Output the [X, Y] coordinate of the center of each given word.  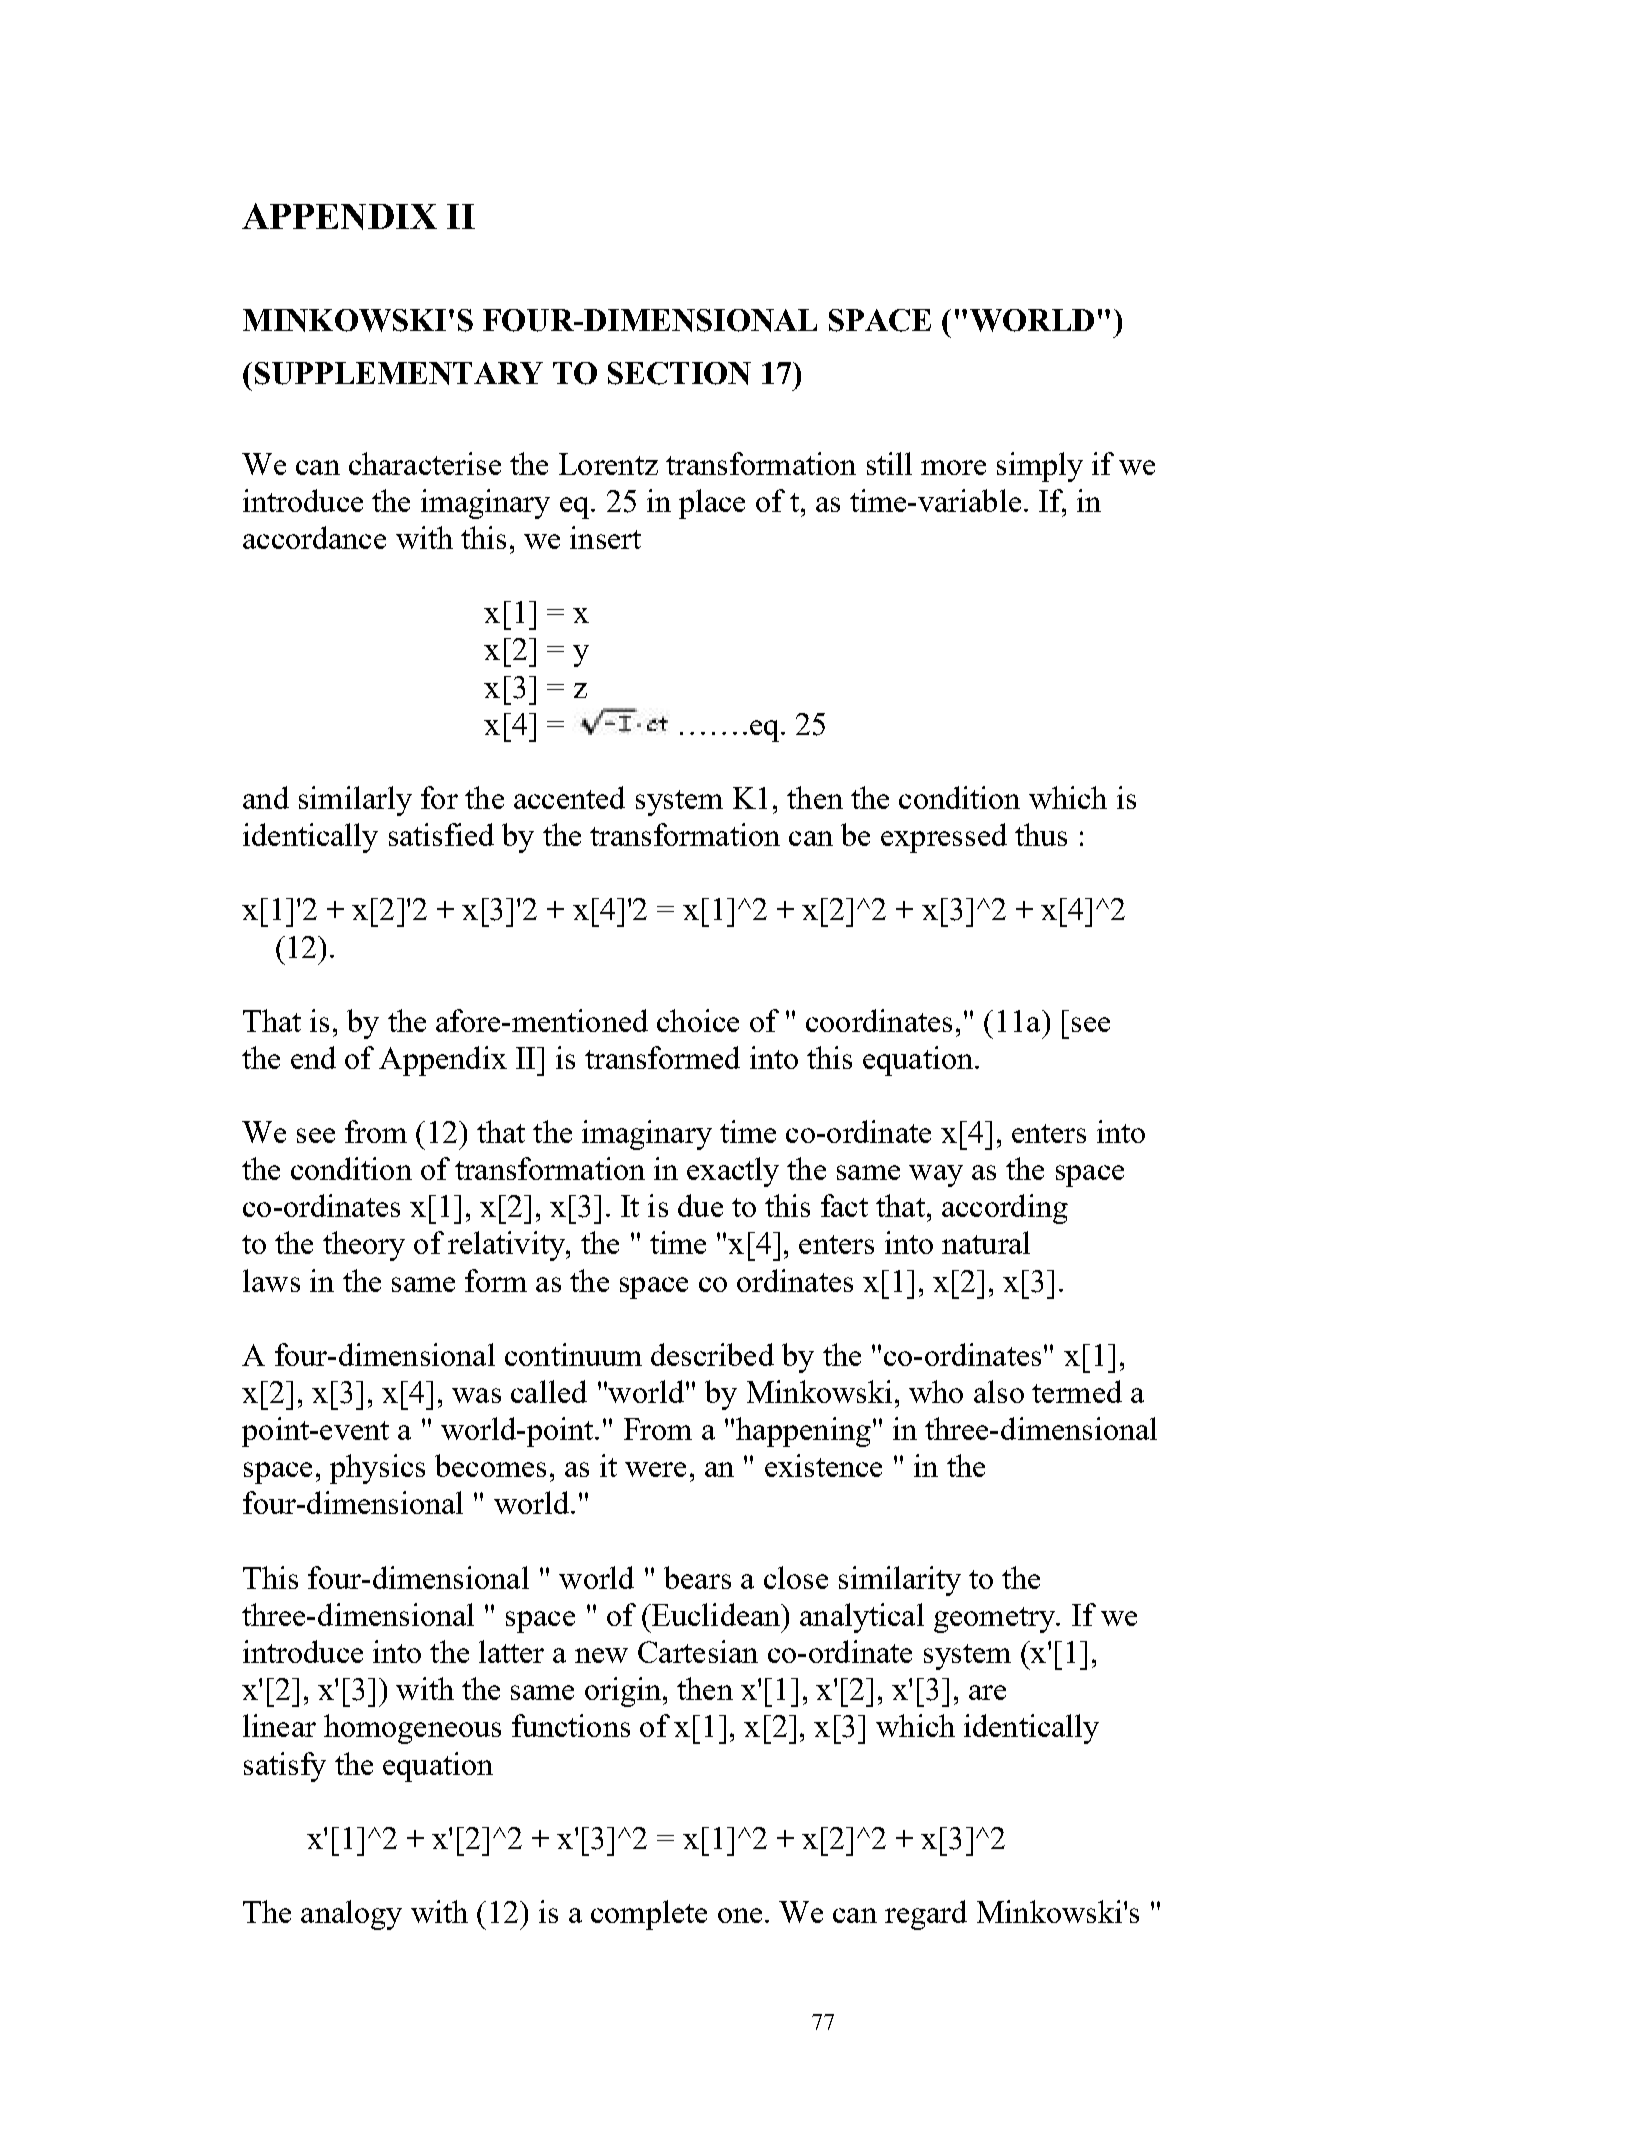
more [953, 467]
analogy [351, 1915]
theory [364, 1246]
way [936, 1176]
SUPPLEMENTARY [399, 373]
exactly [733, 1172]
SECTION [679, 373]
